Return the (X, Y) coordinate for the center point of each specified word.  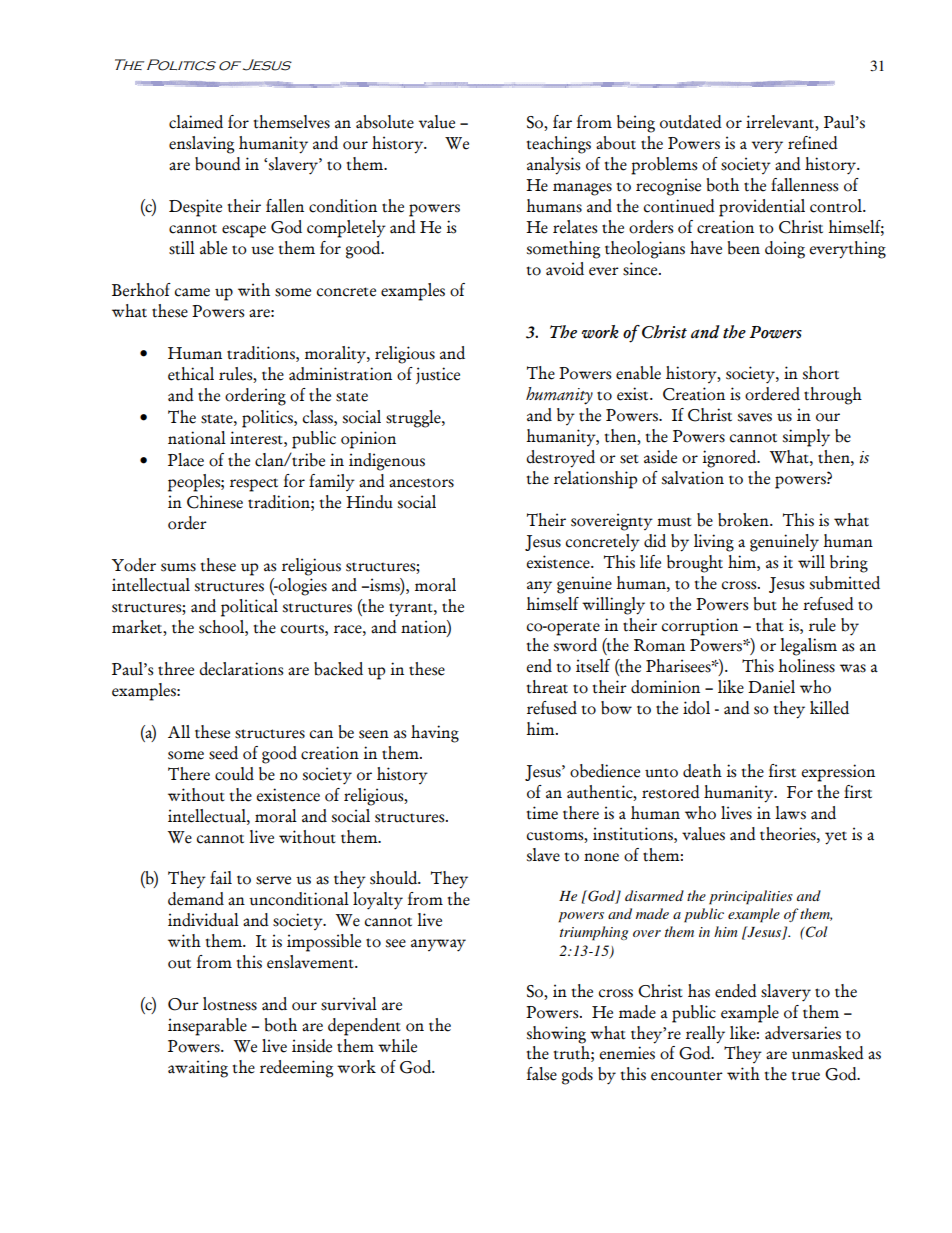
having (435, 734)
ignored (730, 459)
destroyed (560, 459)
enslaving (201, 145)
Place (186, 460)
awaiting (198, 1069)
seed (223, 753)
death (702, 771)
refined (813, 143)
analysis (553, 166)
